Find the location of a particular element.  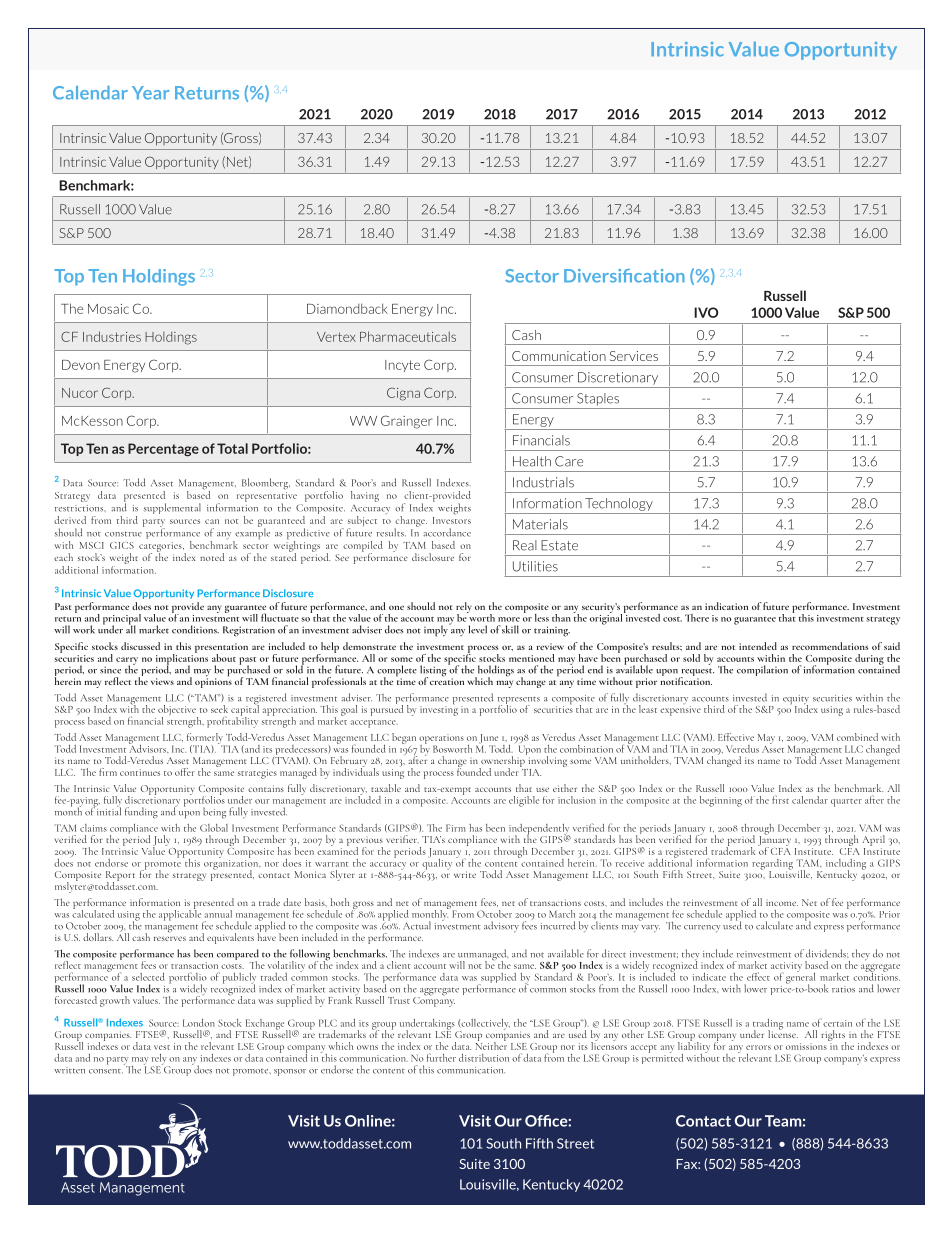

IVO is located at coordinates (706, 312).
